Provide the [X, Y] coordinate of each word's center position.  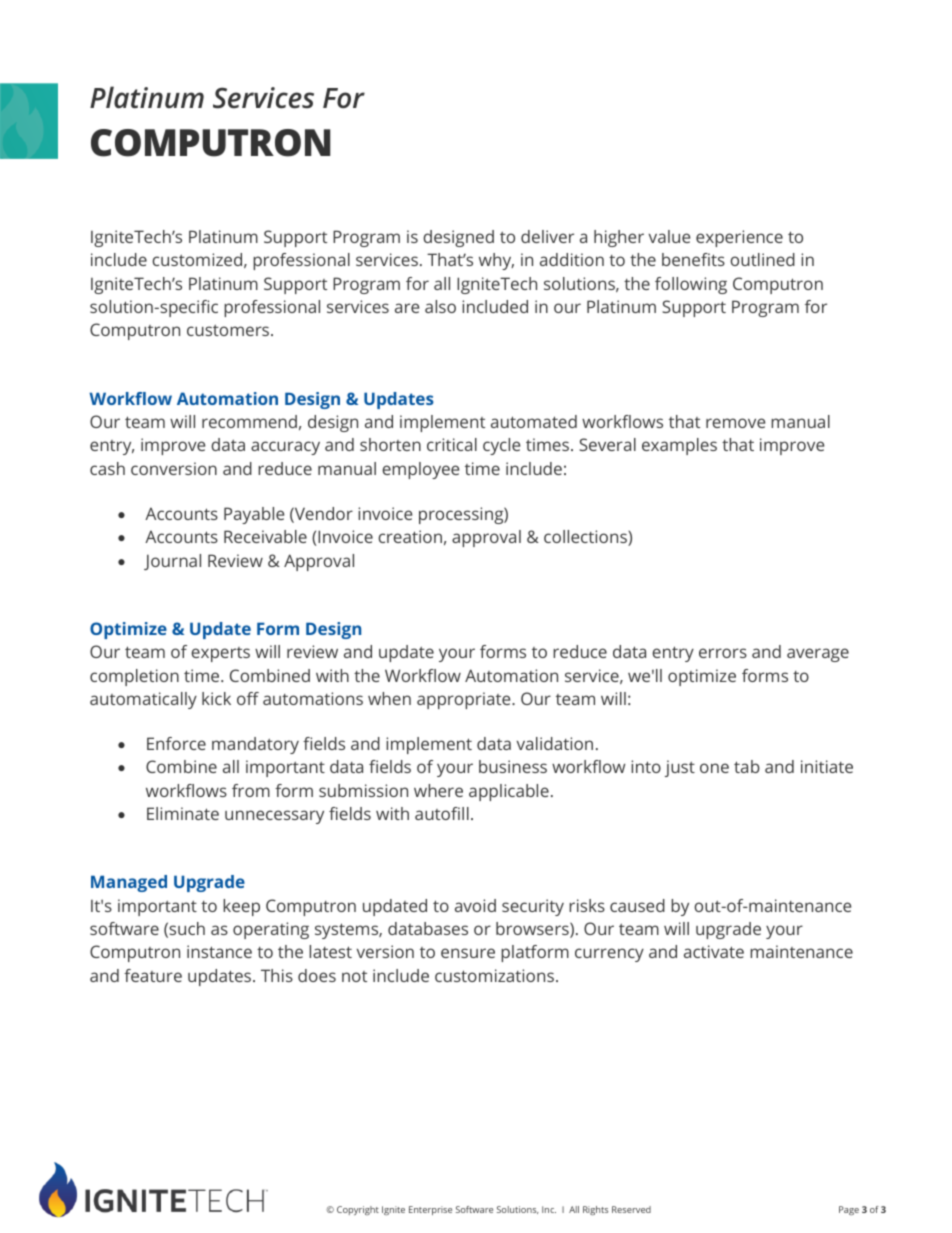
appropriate [465, 700]
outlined [762, 259]
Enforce [176, 743]
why [496, 261]
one [714, 768]
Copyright [358, 1210]
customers [229, 330]
